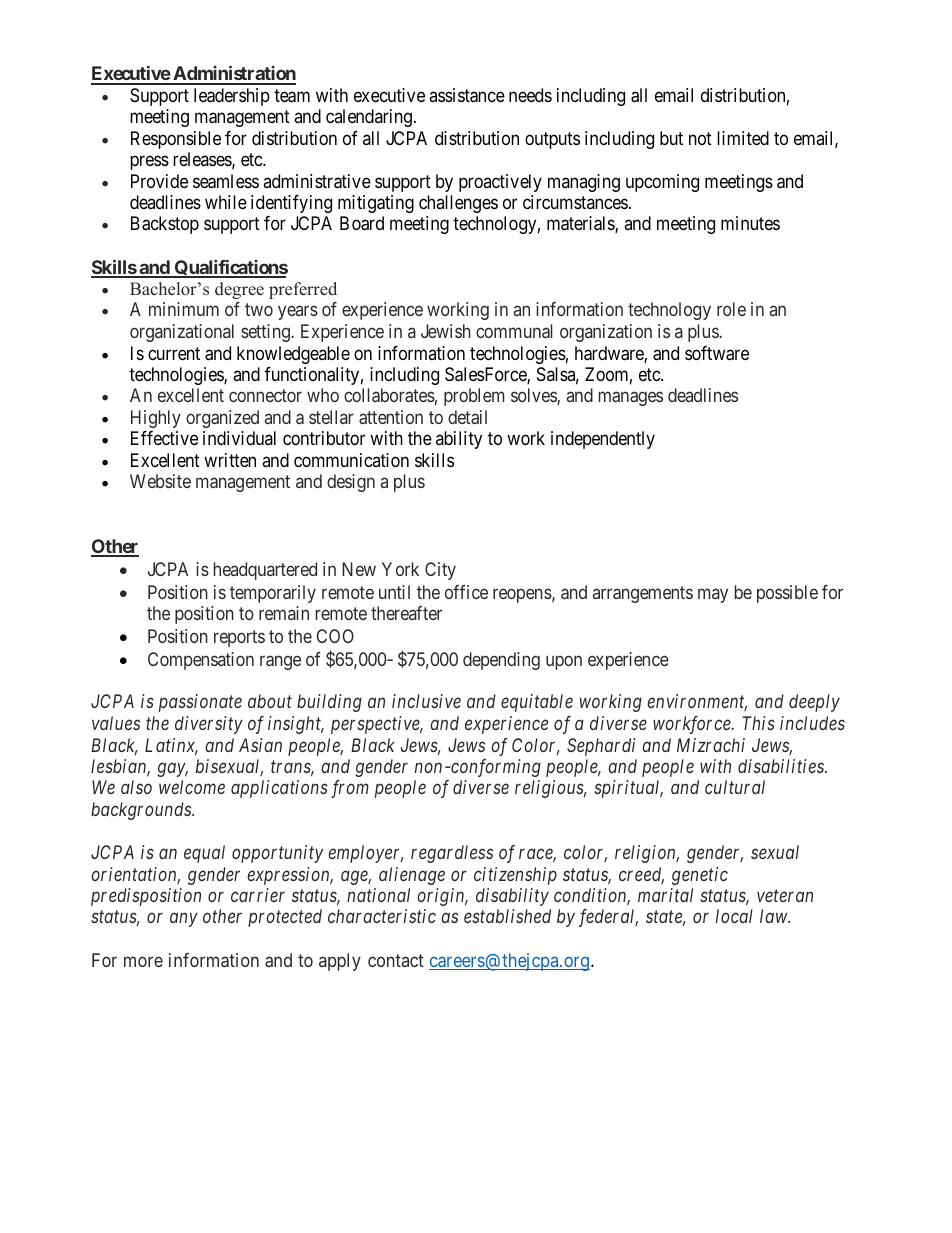  Describe the element at coordinates (507, 916) in the screenshot. I see `established` at that location.
